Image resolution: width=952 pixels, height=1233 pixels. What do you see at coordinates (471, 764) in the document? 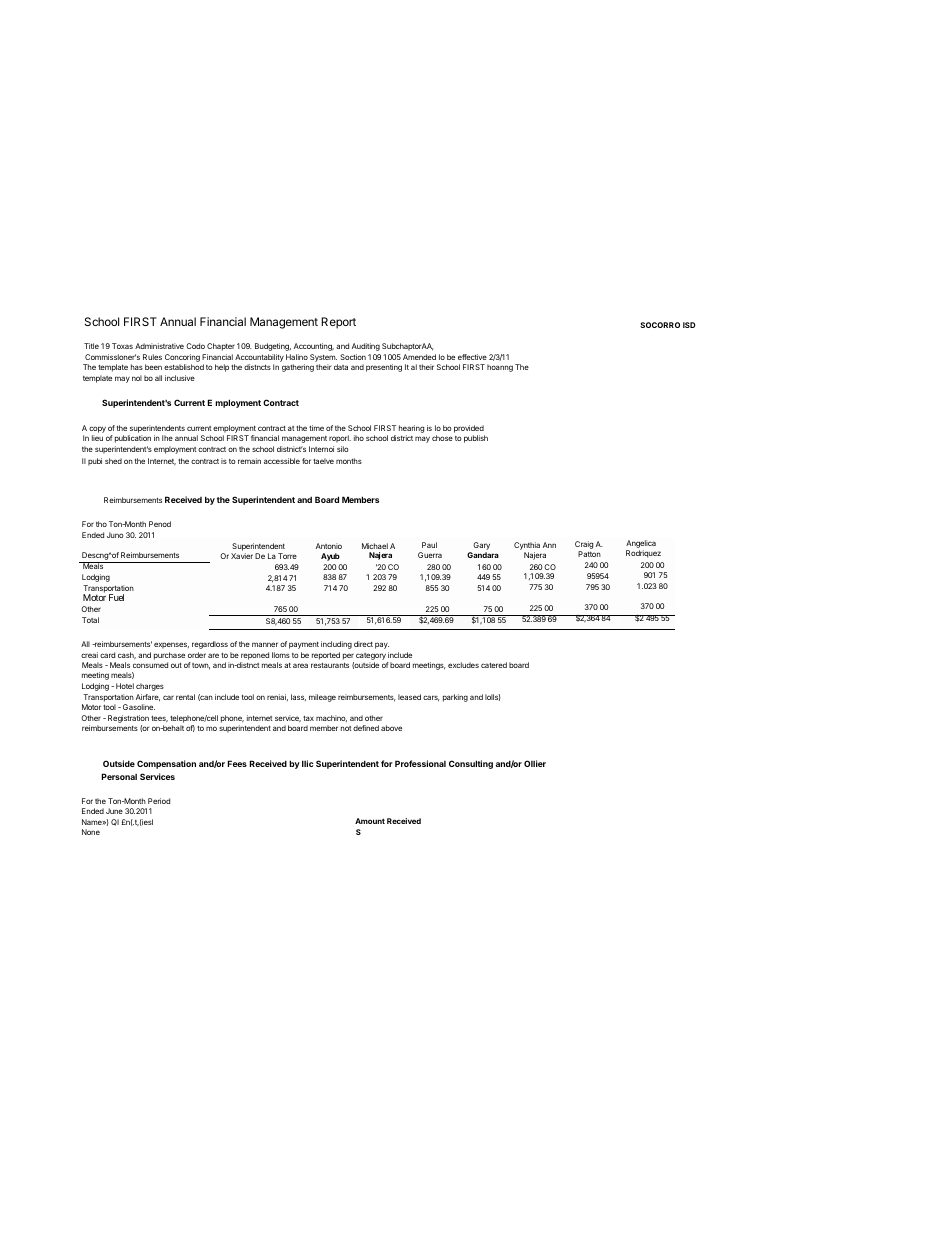
I see `Consulting` at bounding box center [471, 764].
